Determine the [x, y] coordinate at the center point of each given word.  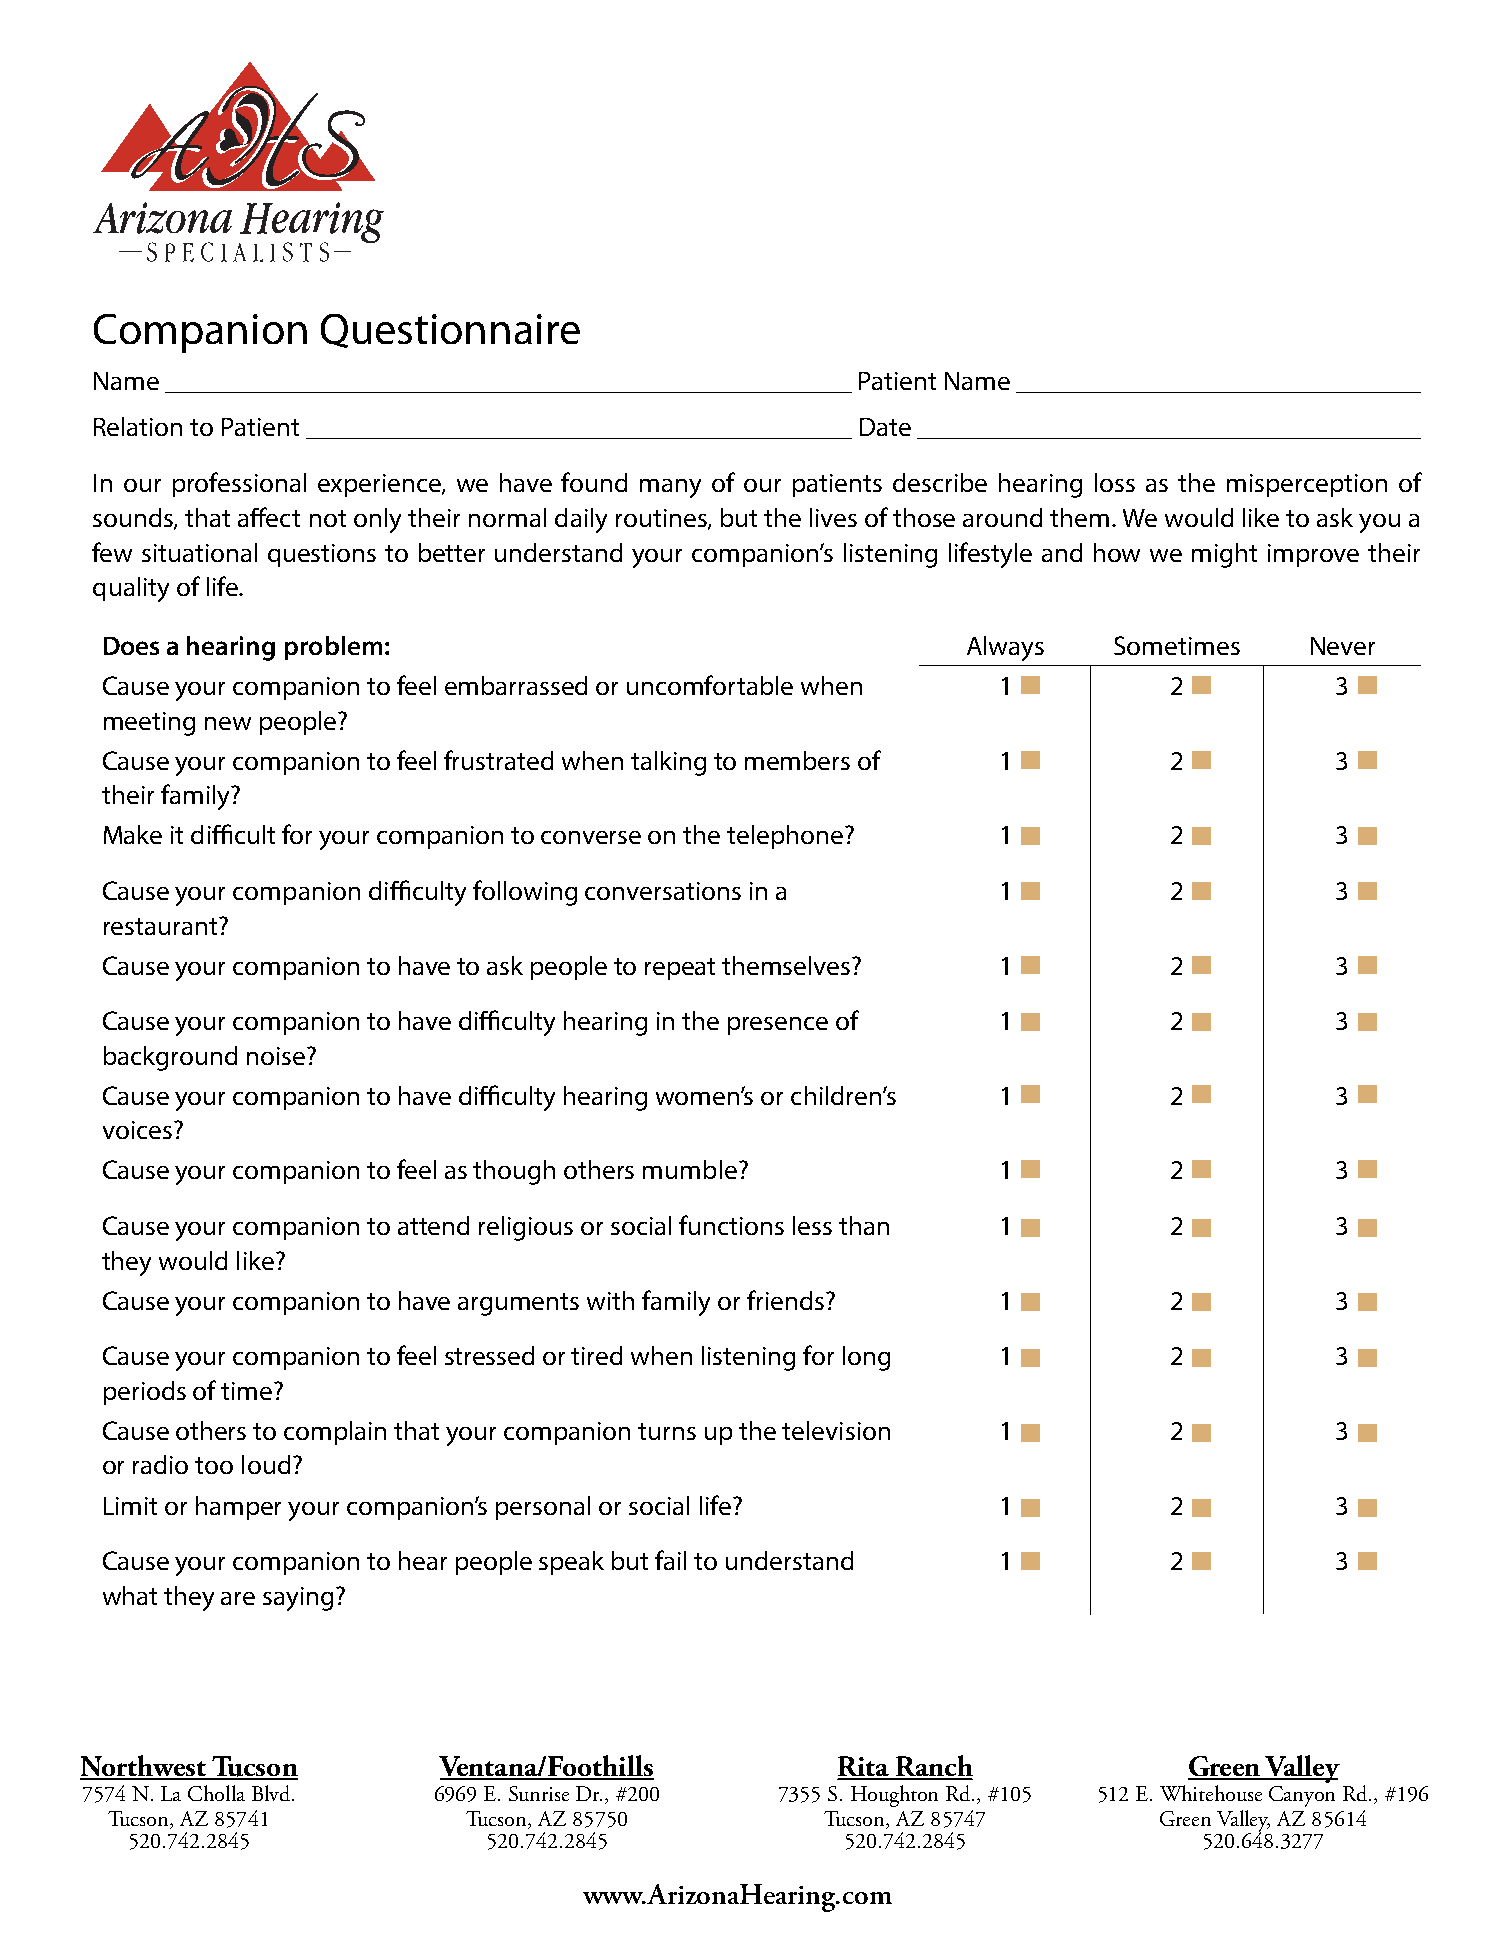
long [866, 1358]
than [864, 1225]
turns [667, 1431]
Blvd [271, 1793]
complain [335, 1433]
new [228, 723]
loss [1115, 482]
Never [1343, 646]
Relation [138, 426]
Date [885, 427]
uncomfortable [710, 685]
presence [778, 1026]
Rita [864, 1767]
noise [276, 1056]
